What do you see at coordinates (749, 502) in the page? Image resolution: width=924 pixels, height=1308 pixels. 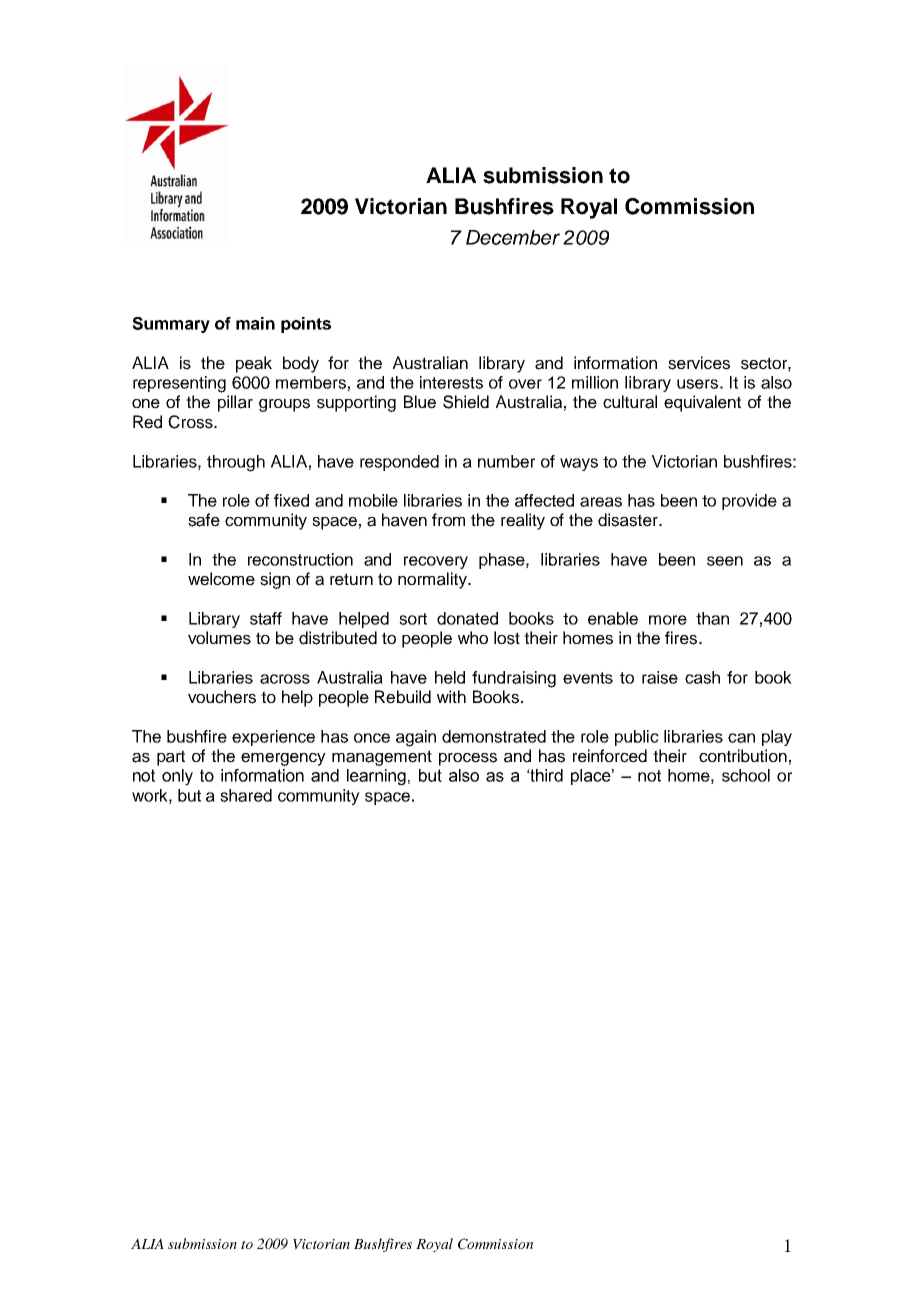 I see `provide` at bounding box center [749, 502].
